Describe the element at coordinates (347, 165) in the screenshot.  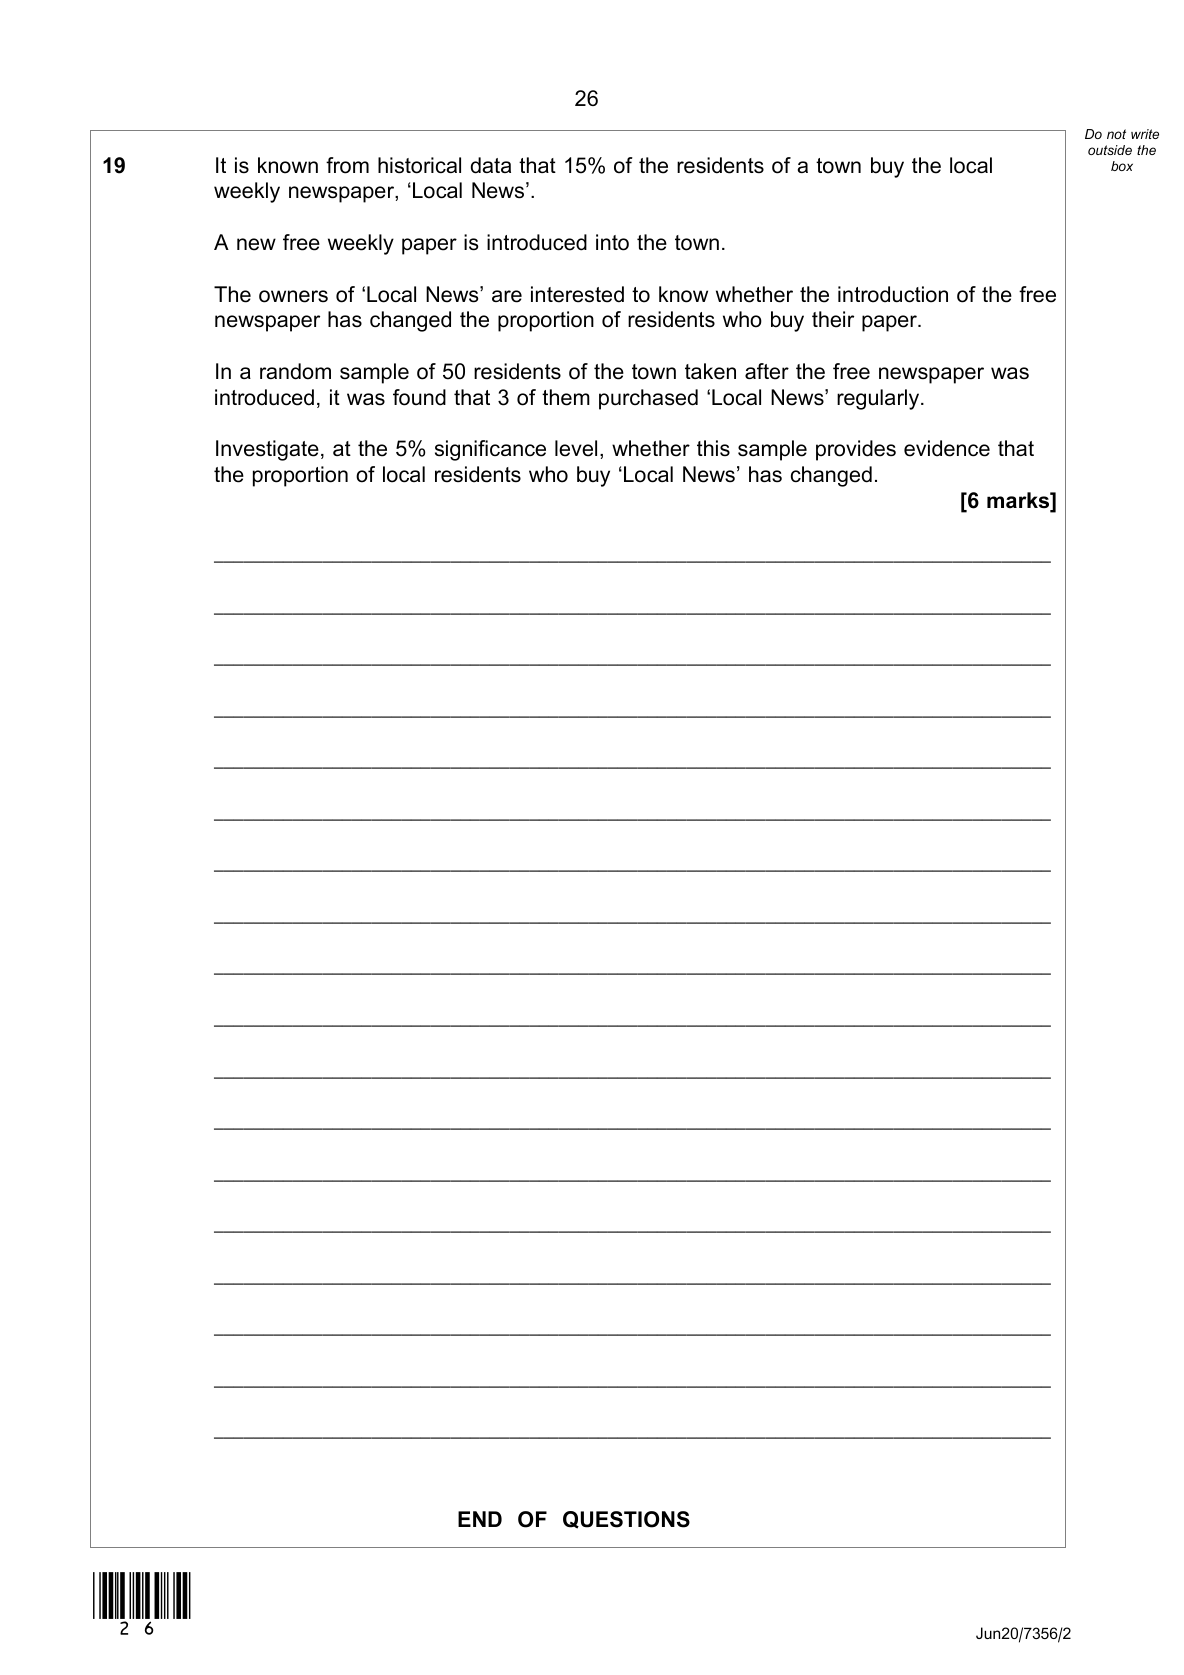
I see `from` at that location.
